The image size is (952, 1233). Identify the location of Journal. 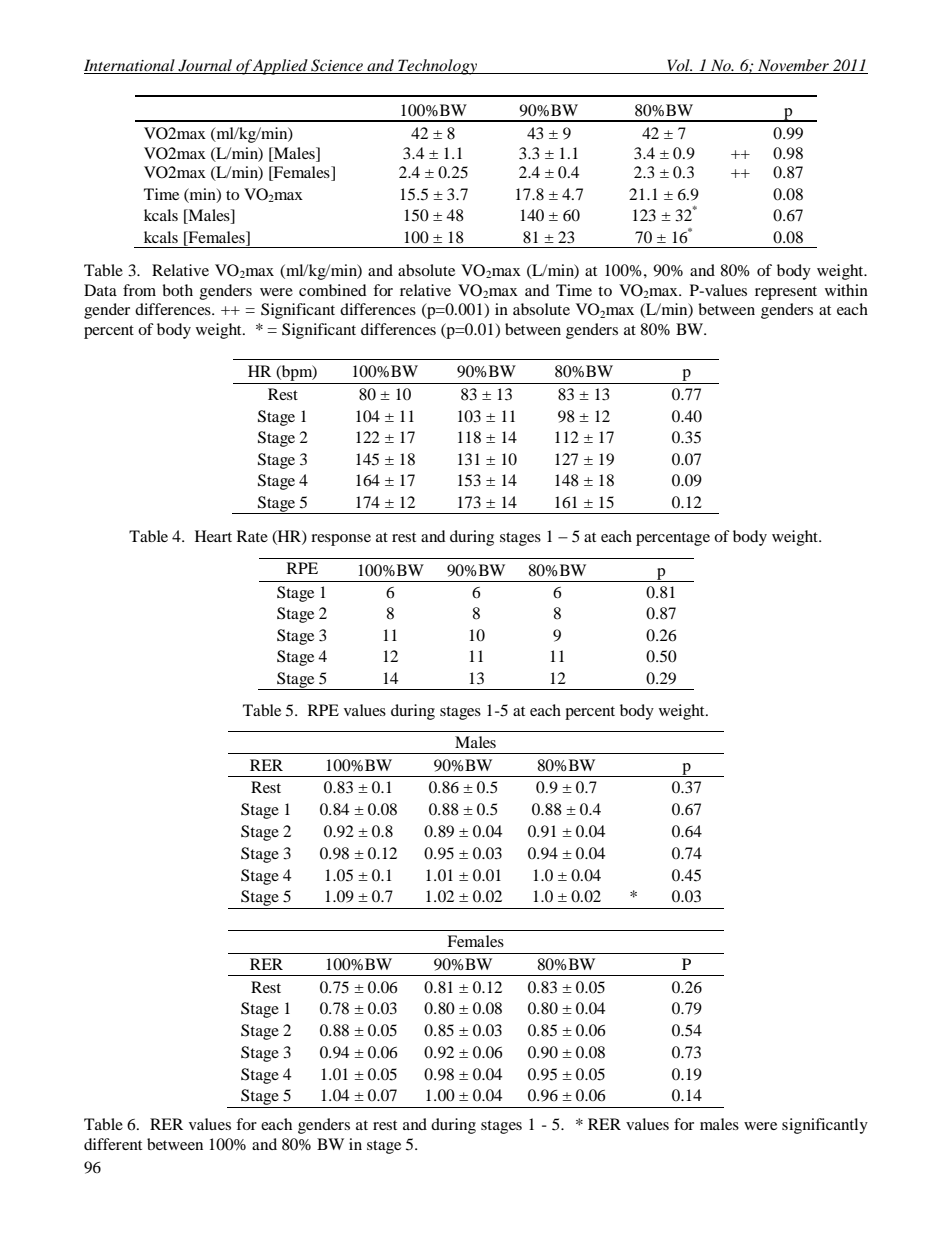
(205, 66).
